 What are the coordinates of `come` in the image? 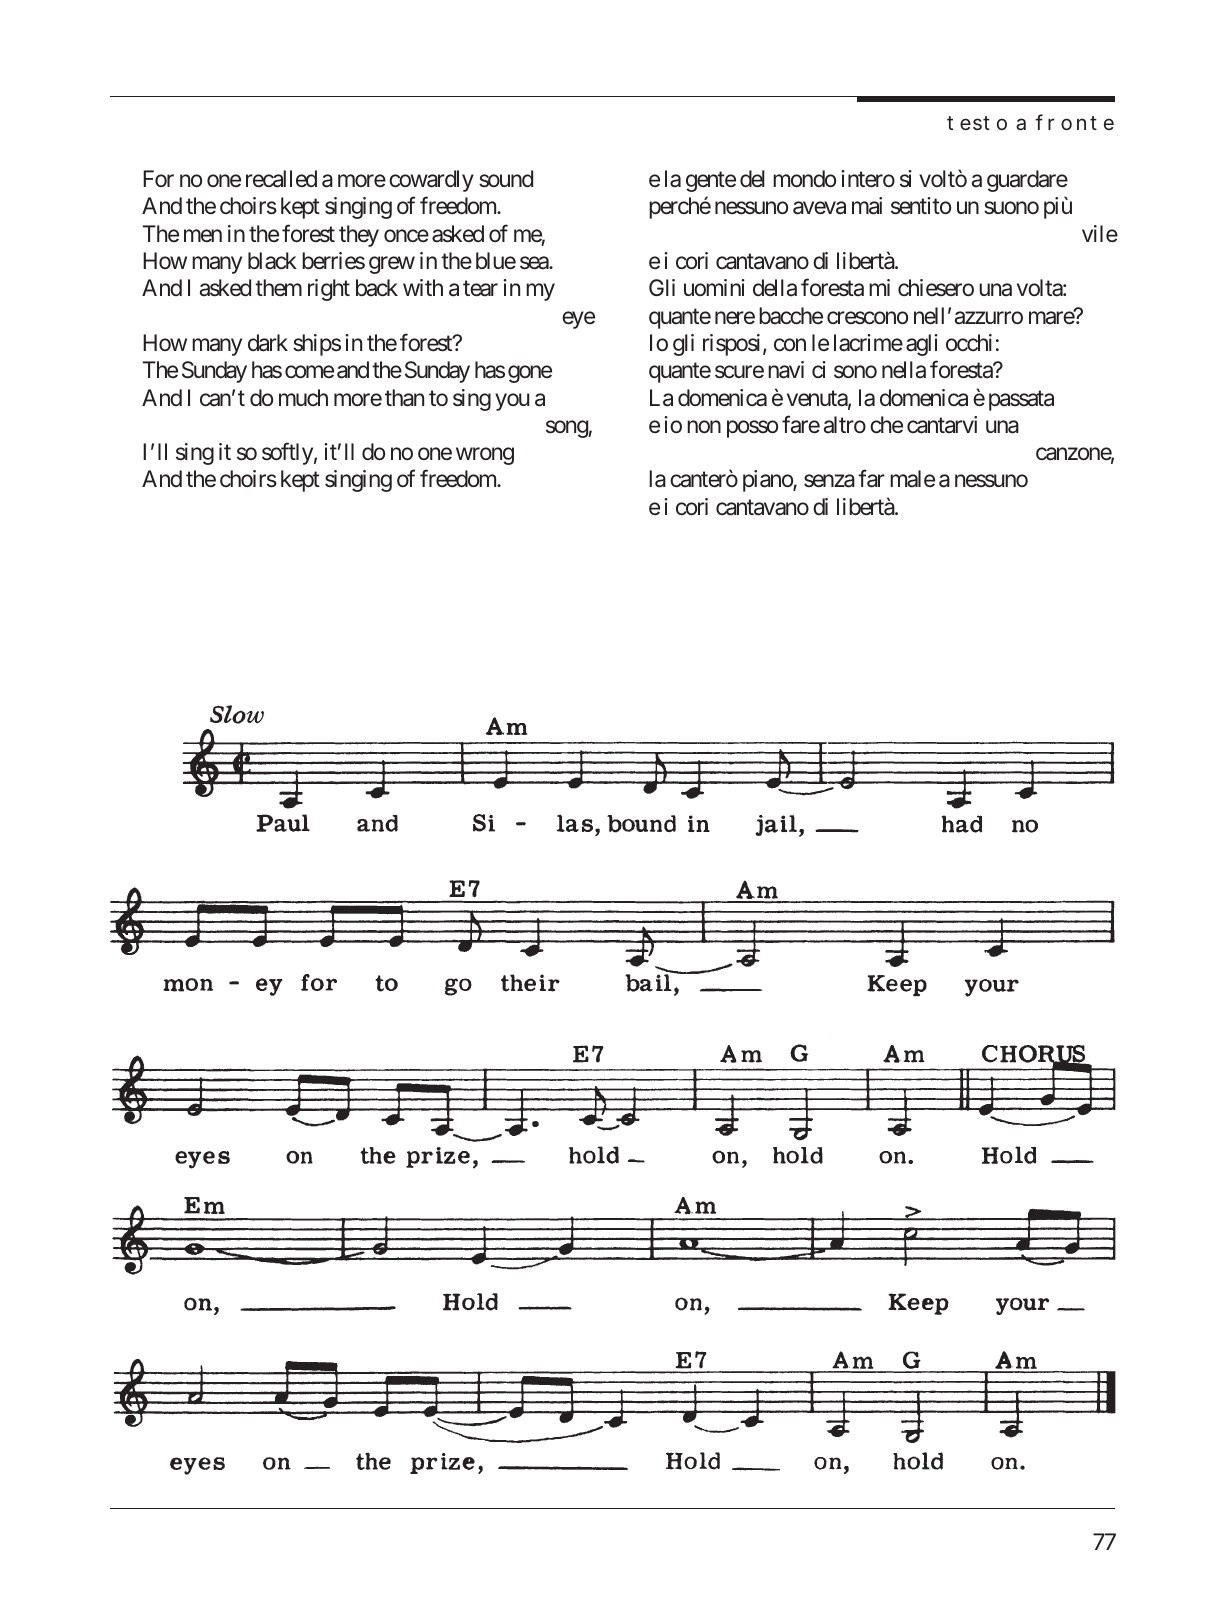 It's located at (309, 371).
